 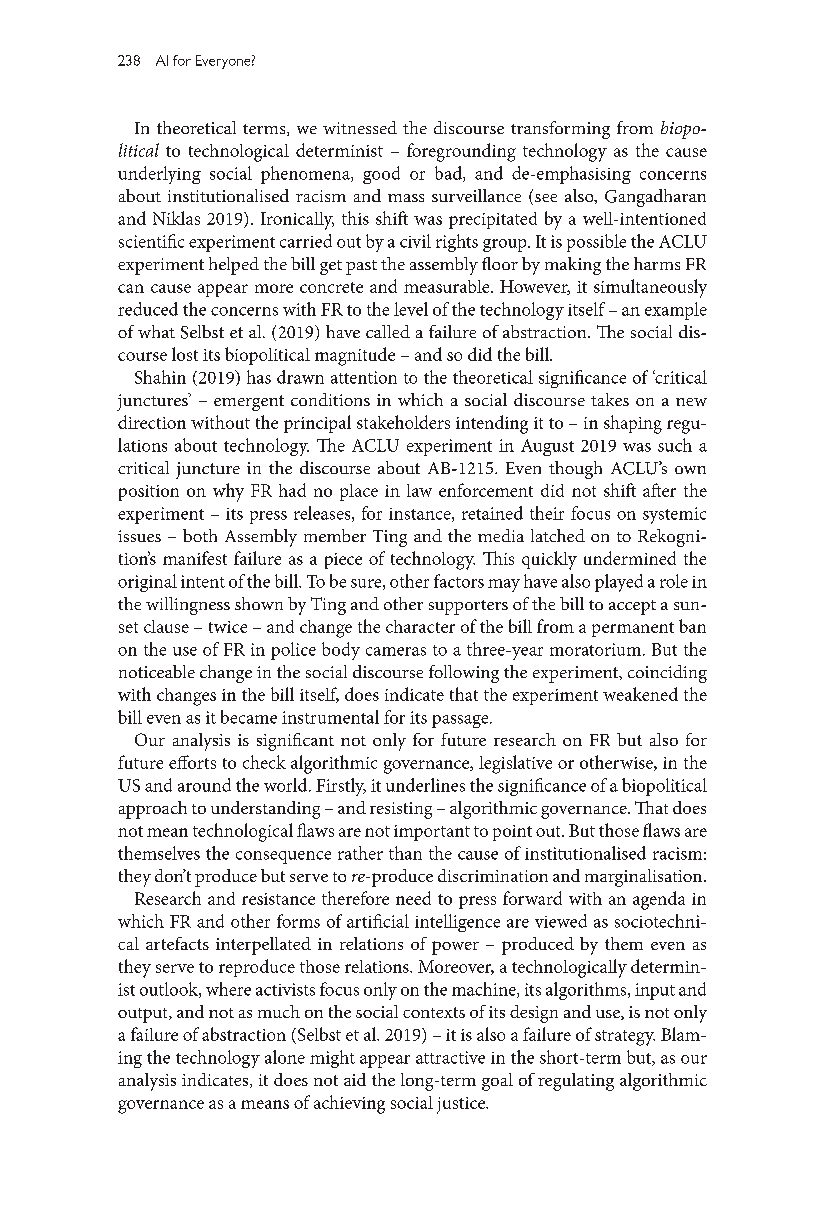 I want to click on bad, so click(x=449, y=174).
